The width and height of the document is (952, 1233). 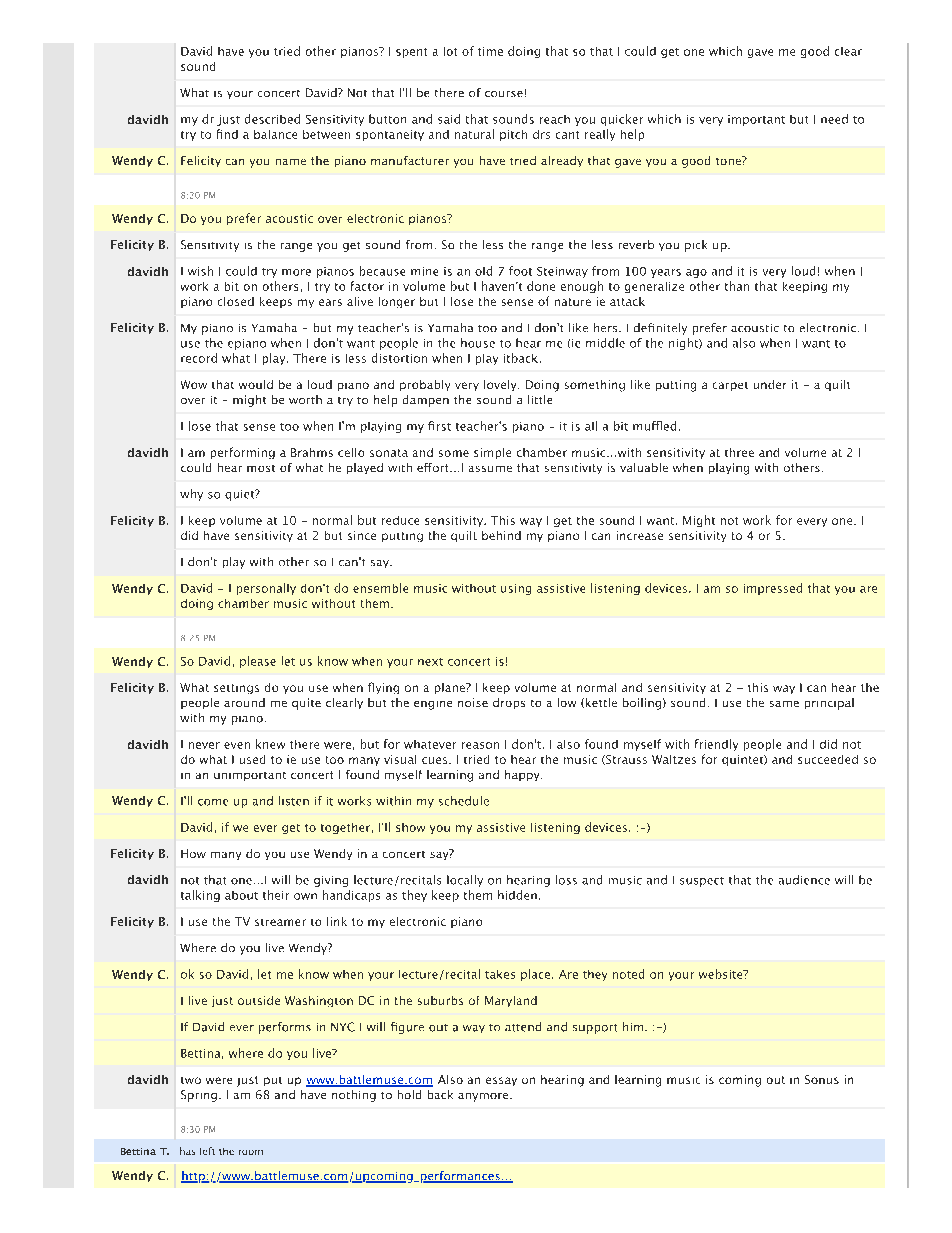 What do you see at coordinates (244, 702) in the document?
I see `around` at bounding box center [244, 702].
